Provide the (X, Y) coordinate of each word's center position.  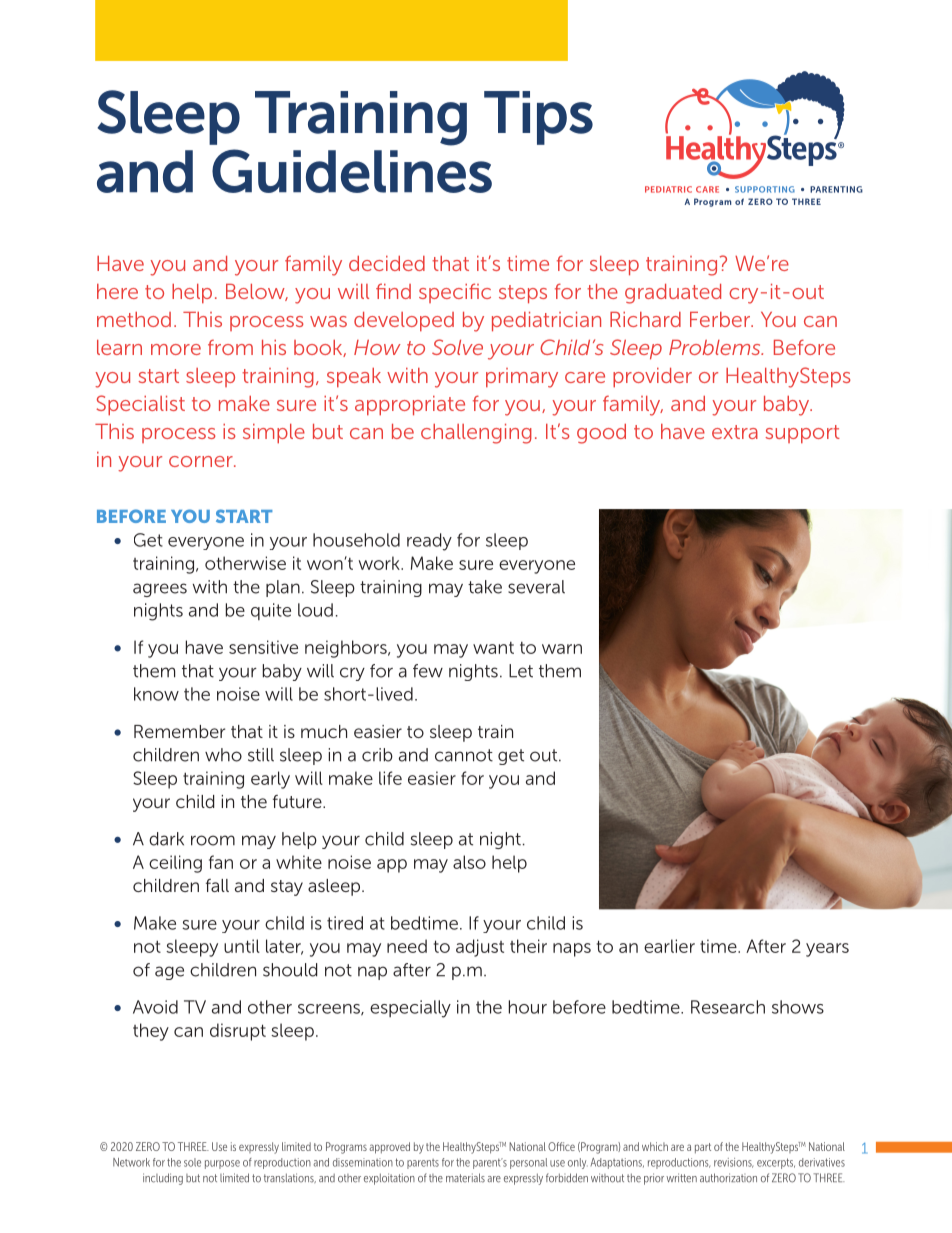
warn (562, 649)
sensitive (263, 647)
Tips (538, 118)
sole (192, 1162)
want (493, 648)
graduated (673, 294)
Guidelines (352, 171)
